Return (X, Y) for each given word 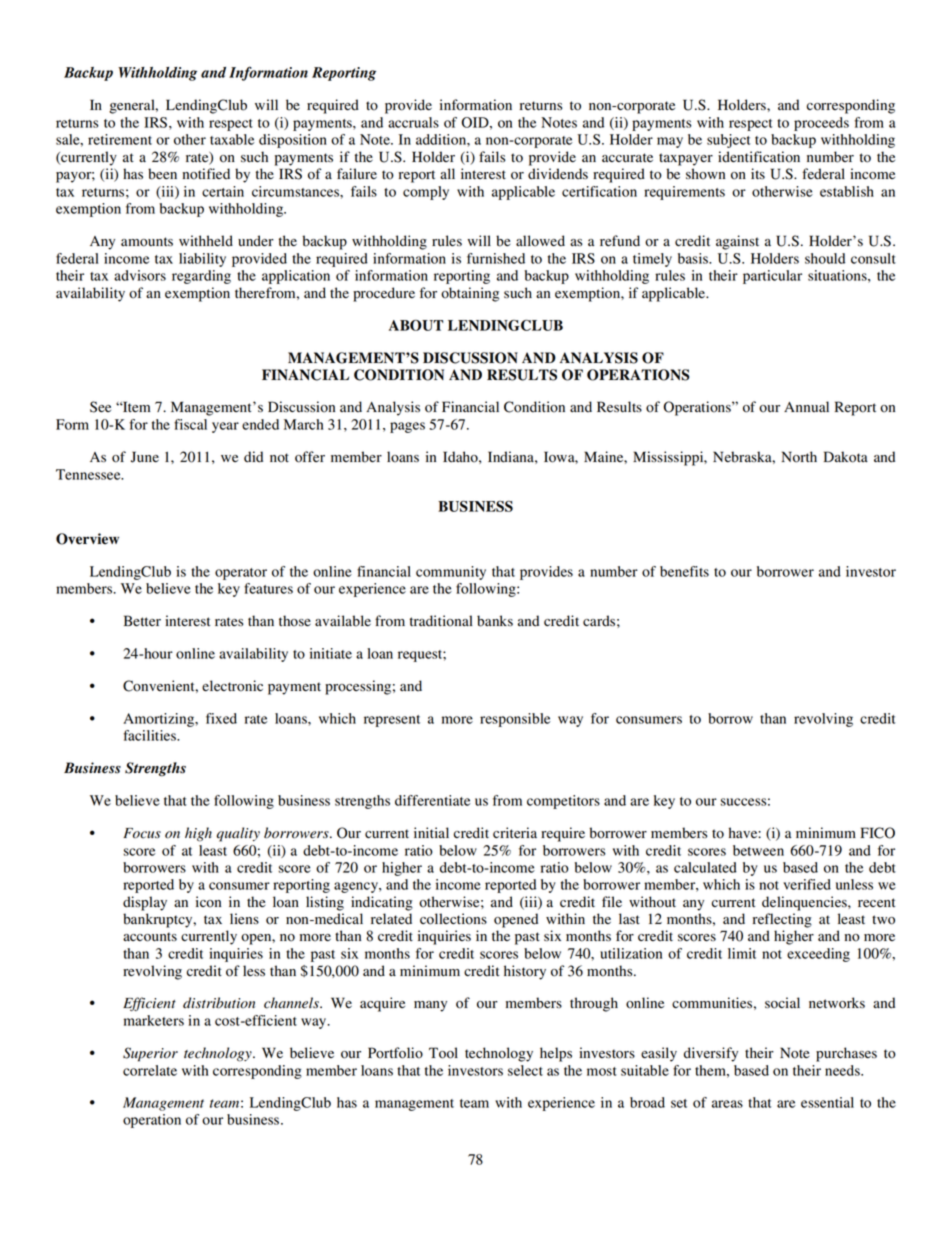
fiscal (190, 424)
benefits (684, 571)
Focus (142, 833)
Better (142, 621)
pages (407, 427)
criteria (515, 833)
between (758, 850)
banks (495, 621)
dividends (558, 174)
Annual (806, 406)
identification (759, 157)
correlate (150, 1070)
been (162, 174)
